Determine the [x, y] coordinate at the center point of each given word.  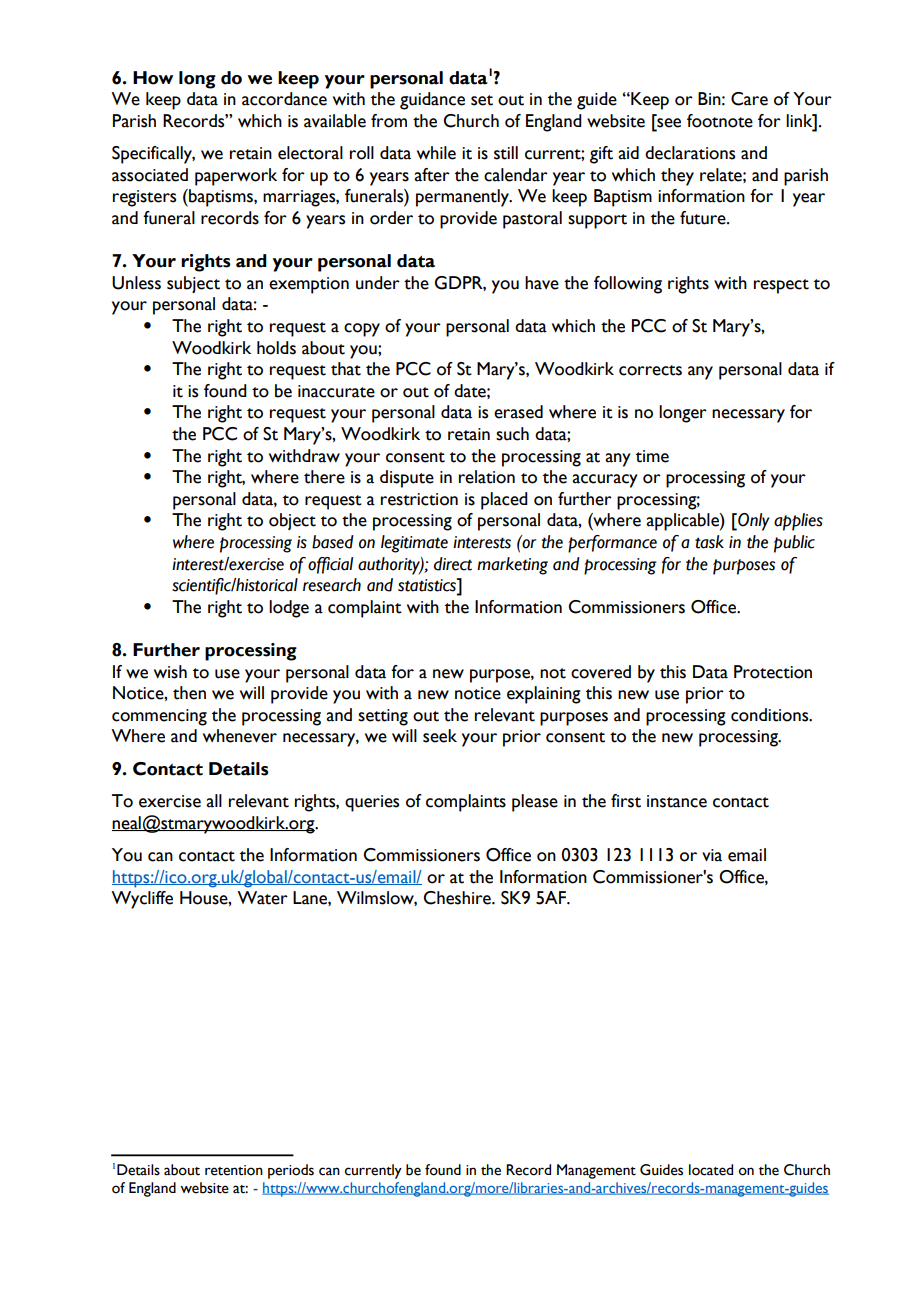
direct [453, 564]
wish [170, 672]
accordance [284, 99]
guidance [432, 101]
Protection [773, 672]
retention [234, 1170]
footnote [720, 121]
